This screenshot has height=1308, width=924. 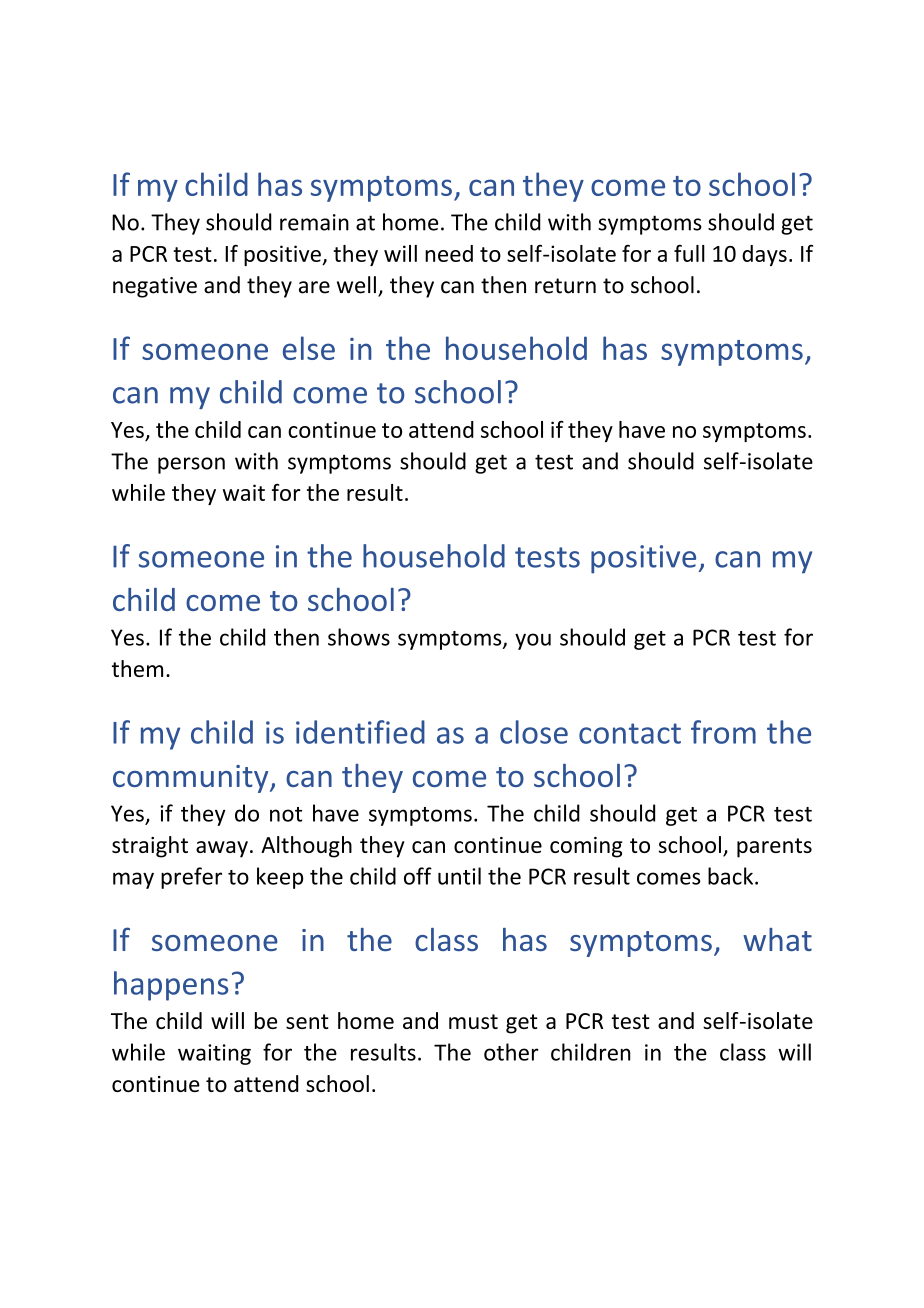 I want to click on community, so click(x=192, y=779).
